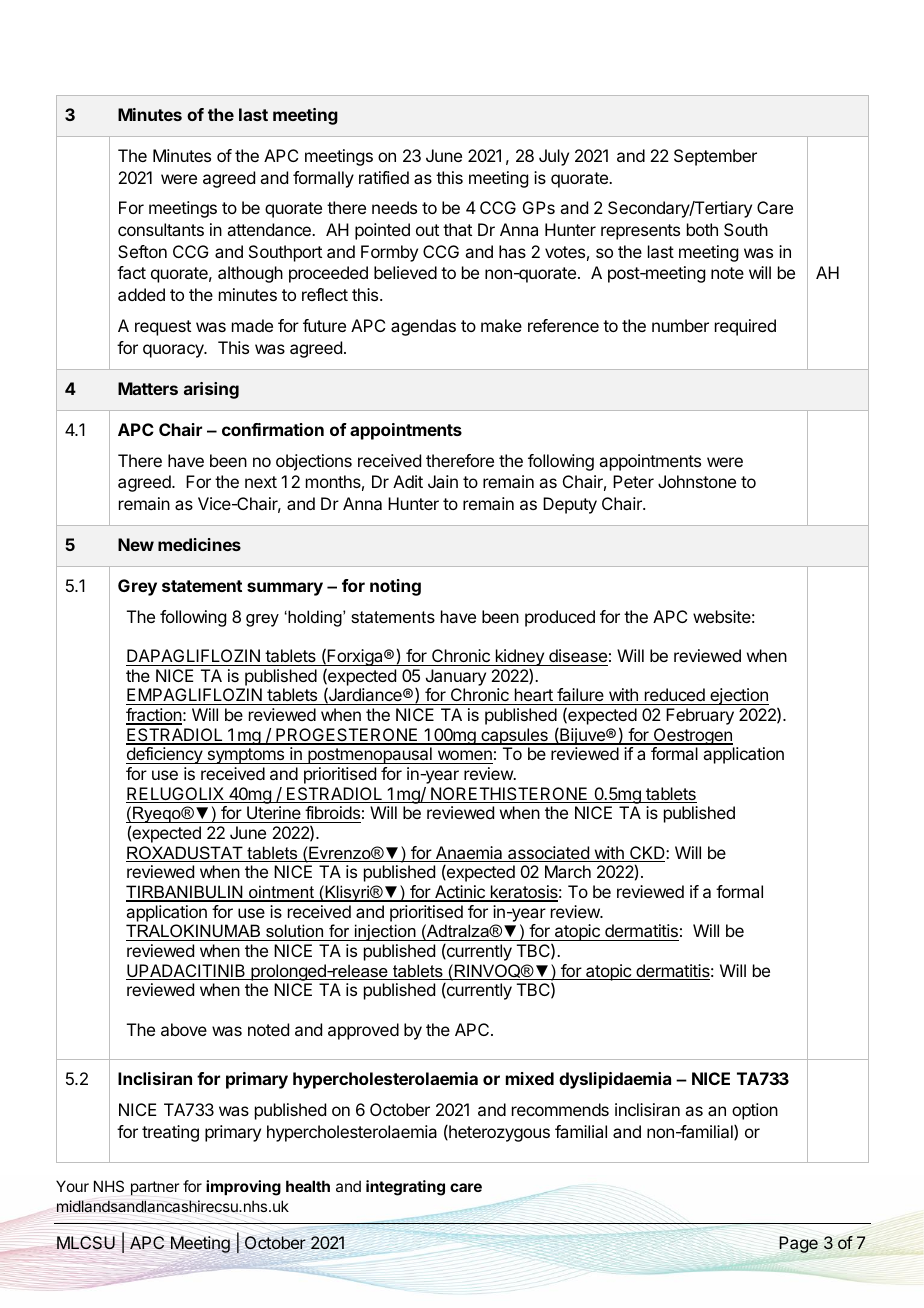 Image resolution: width=924 pixels, height=1308 pixels. Describe the element at coordinates (745, 327) in the document. I see `required` at that location.
